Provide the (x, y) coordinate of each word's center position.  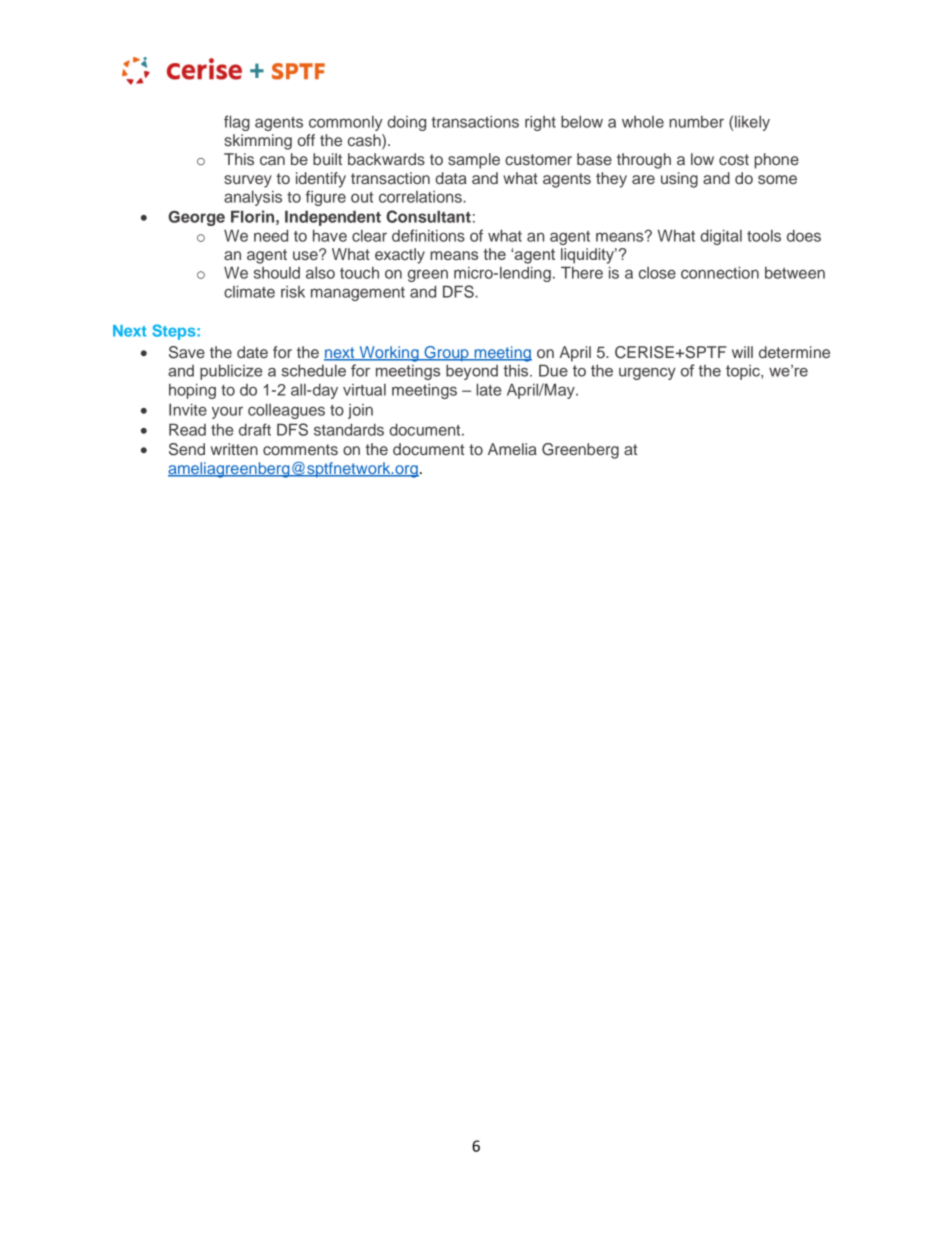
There (582, 272)
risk (293, 292)
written (234, 449)
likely (752, 123)
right (540, 123)
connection (720, 272)
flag (237, 123)
